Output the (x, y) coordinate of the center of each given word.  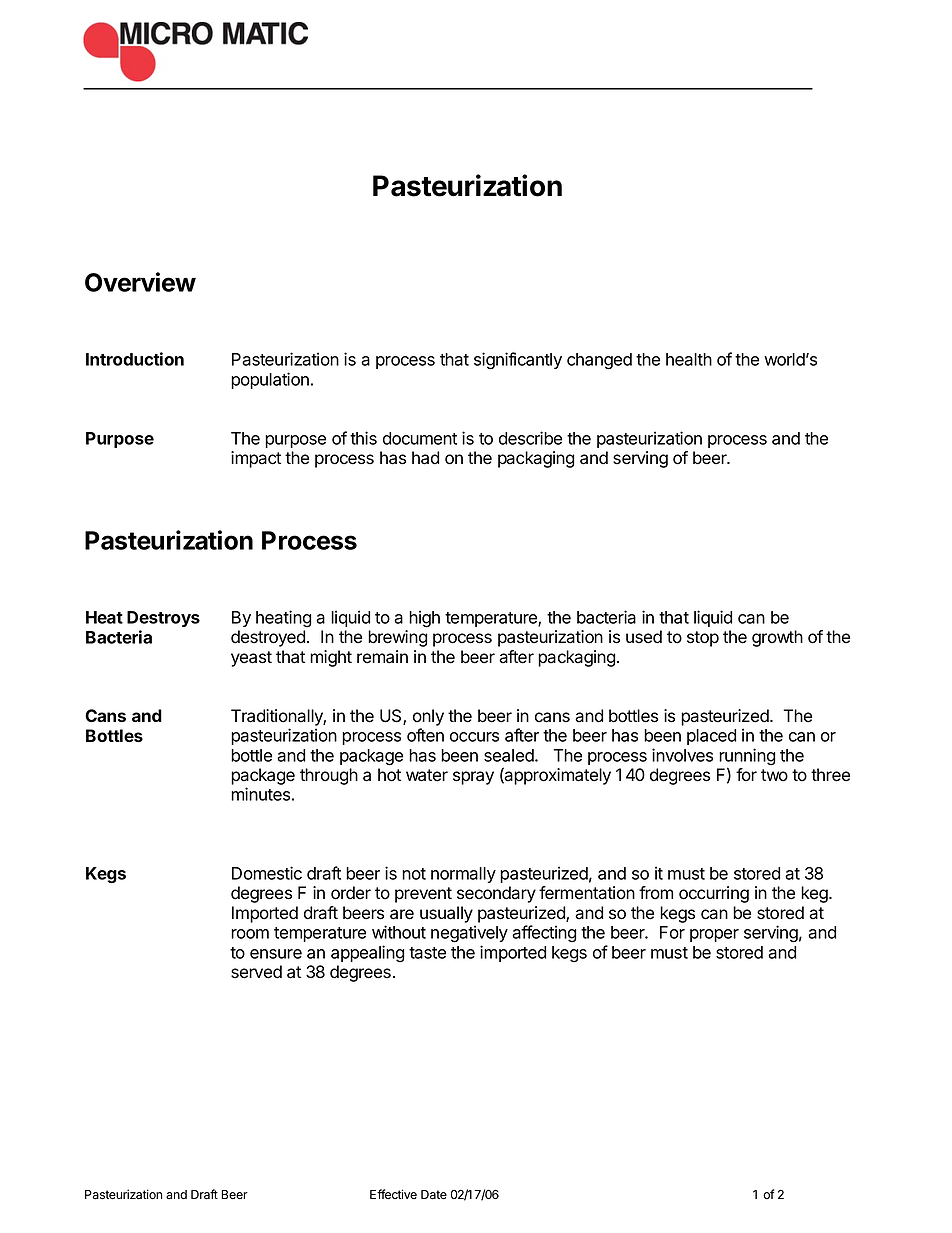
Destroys (163, 619)
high (424, 619)
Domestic (267, 873)
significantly (518, 361)
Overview (140, 282)
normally (463, 875)
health (689, 359)
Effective (393, 1194)
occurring (714, 894)
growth (777, 638)
